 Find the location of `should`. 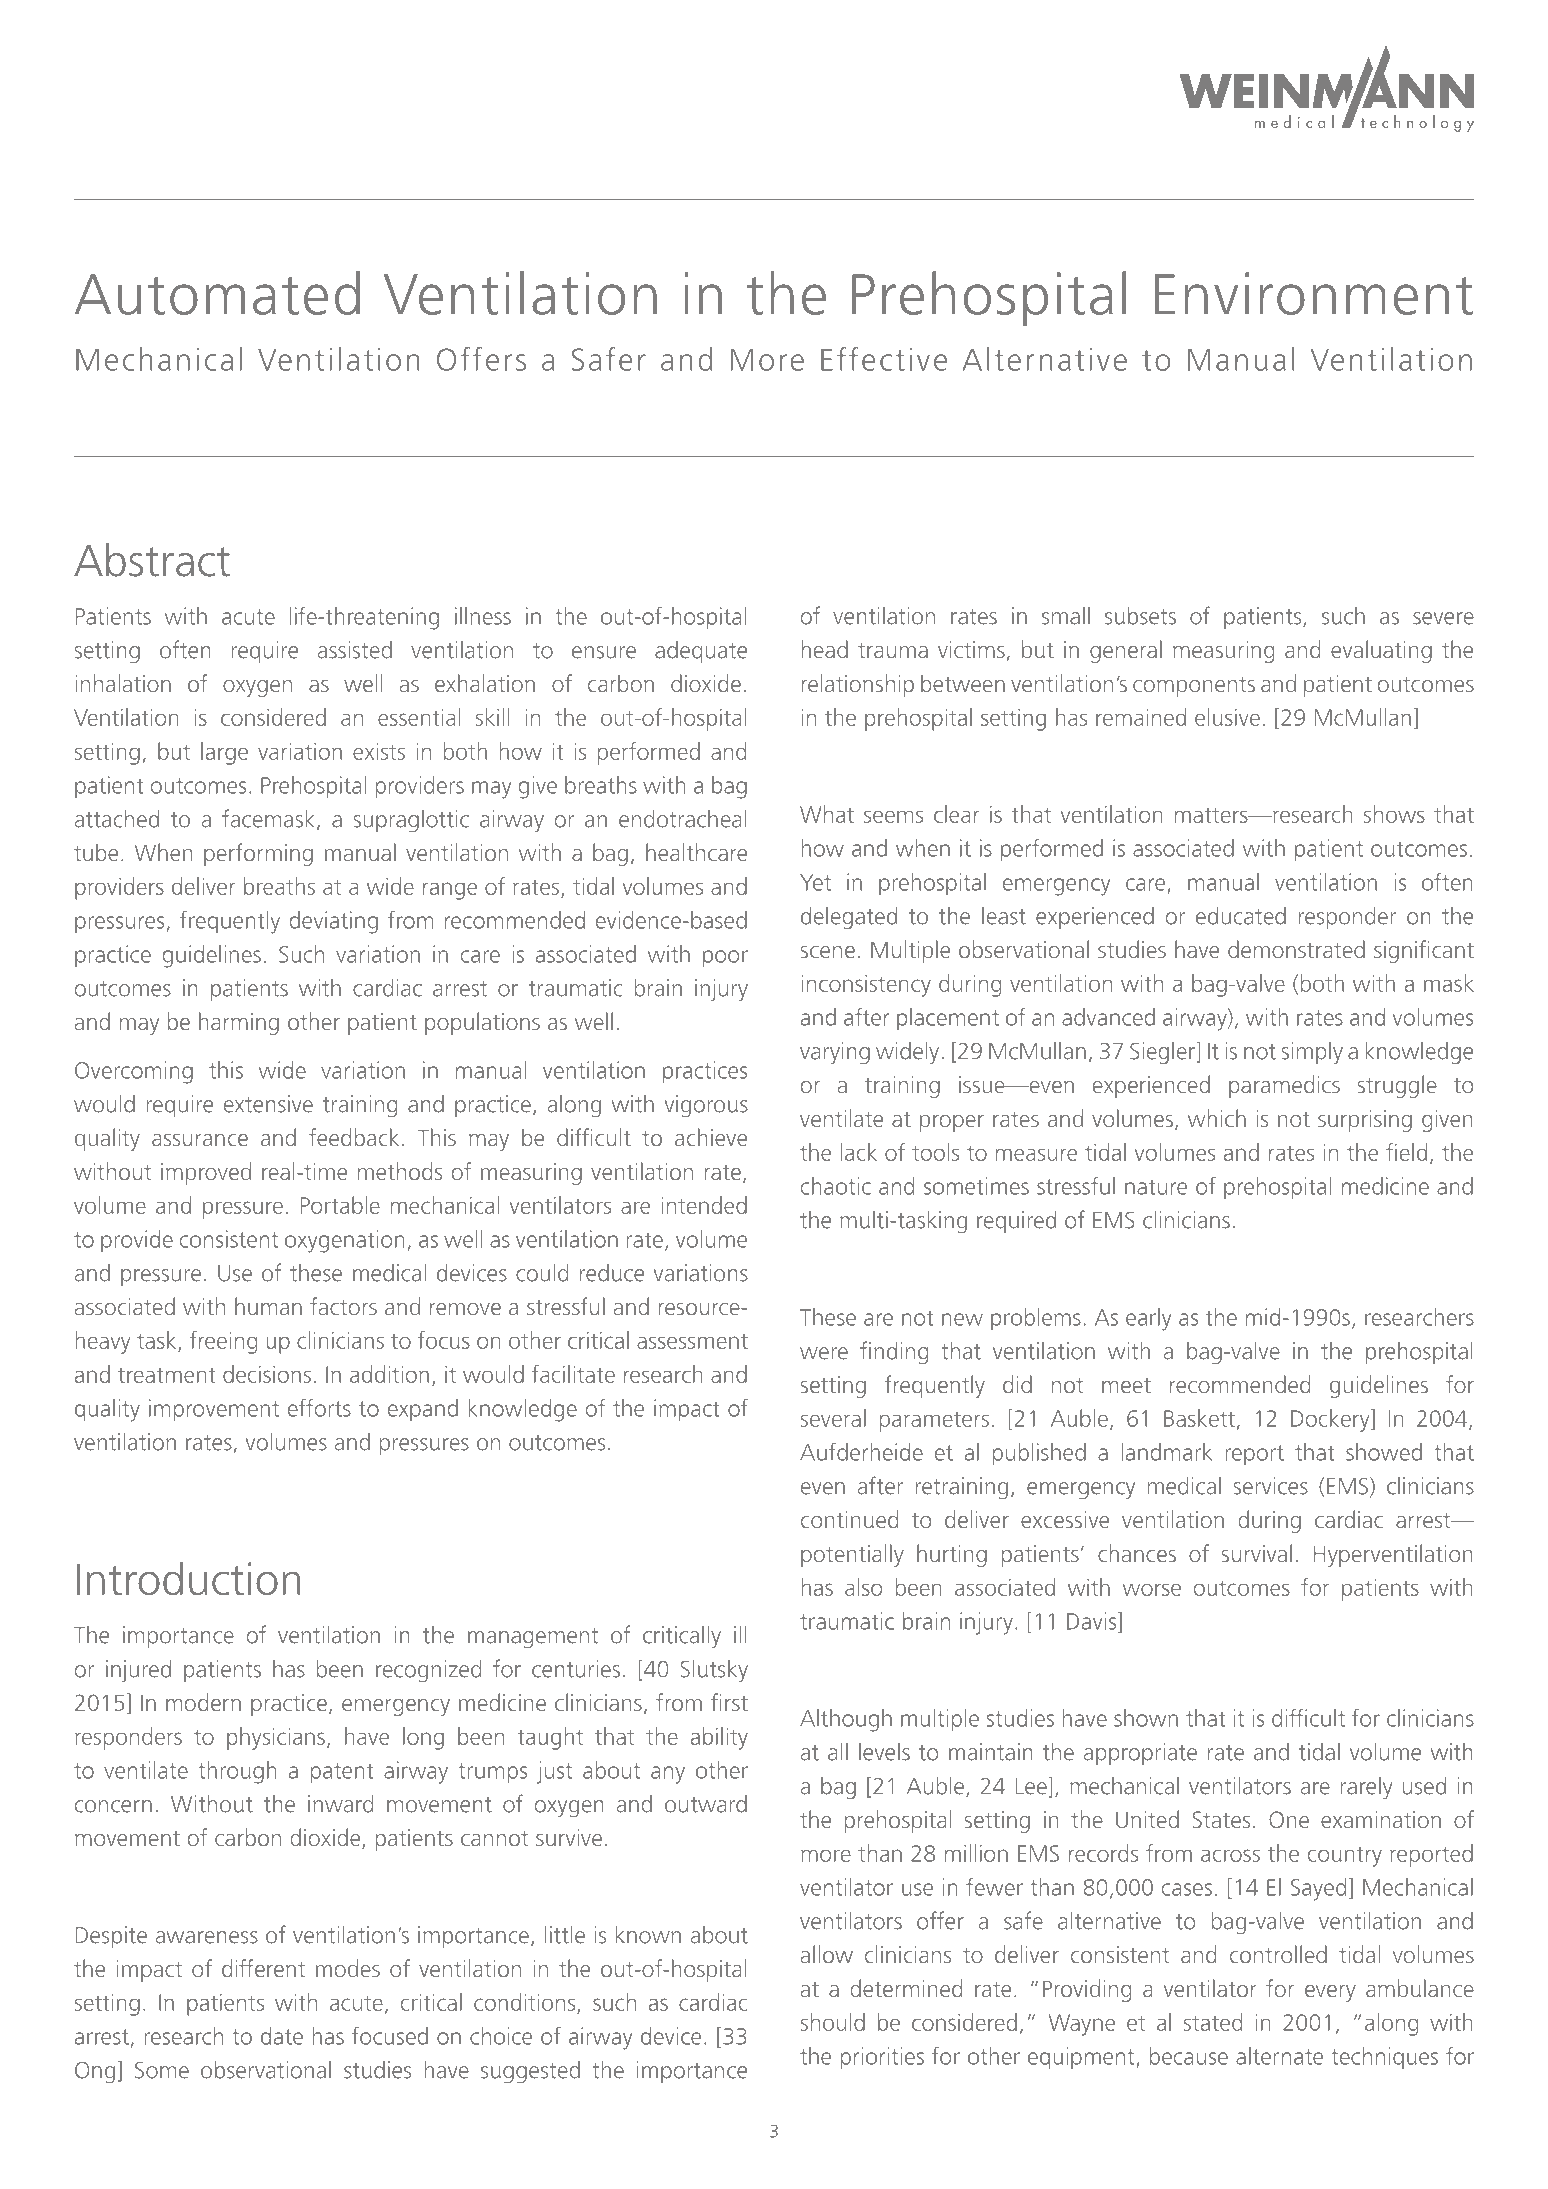

should is located at coordinates (832, 2022).
